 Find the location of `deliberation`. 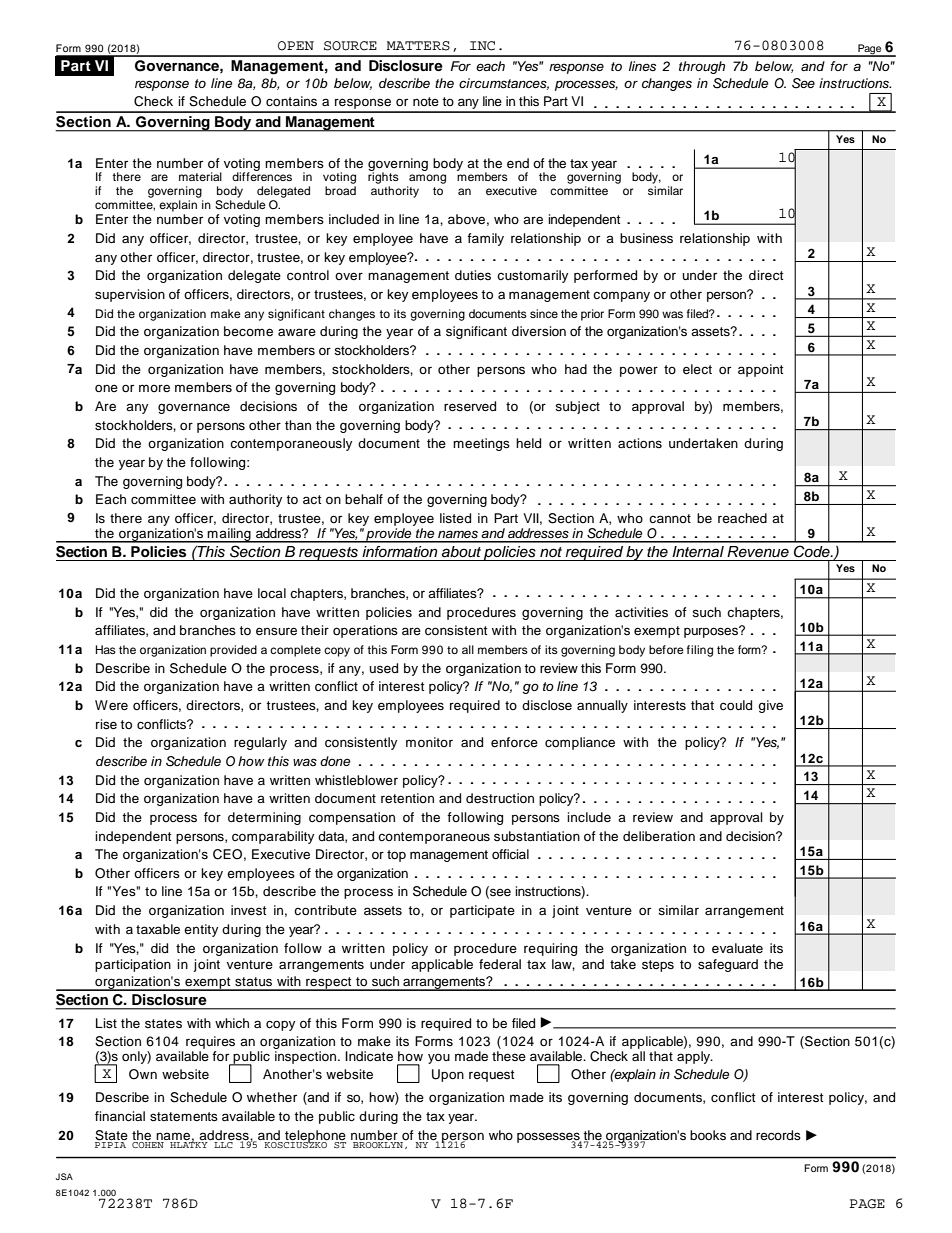

deliberation is located at coordinates (659, 836).
